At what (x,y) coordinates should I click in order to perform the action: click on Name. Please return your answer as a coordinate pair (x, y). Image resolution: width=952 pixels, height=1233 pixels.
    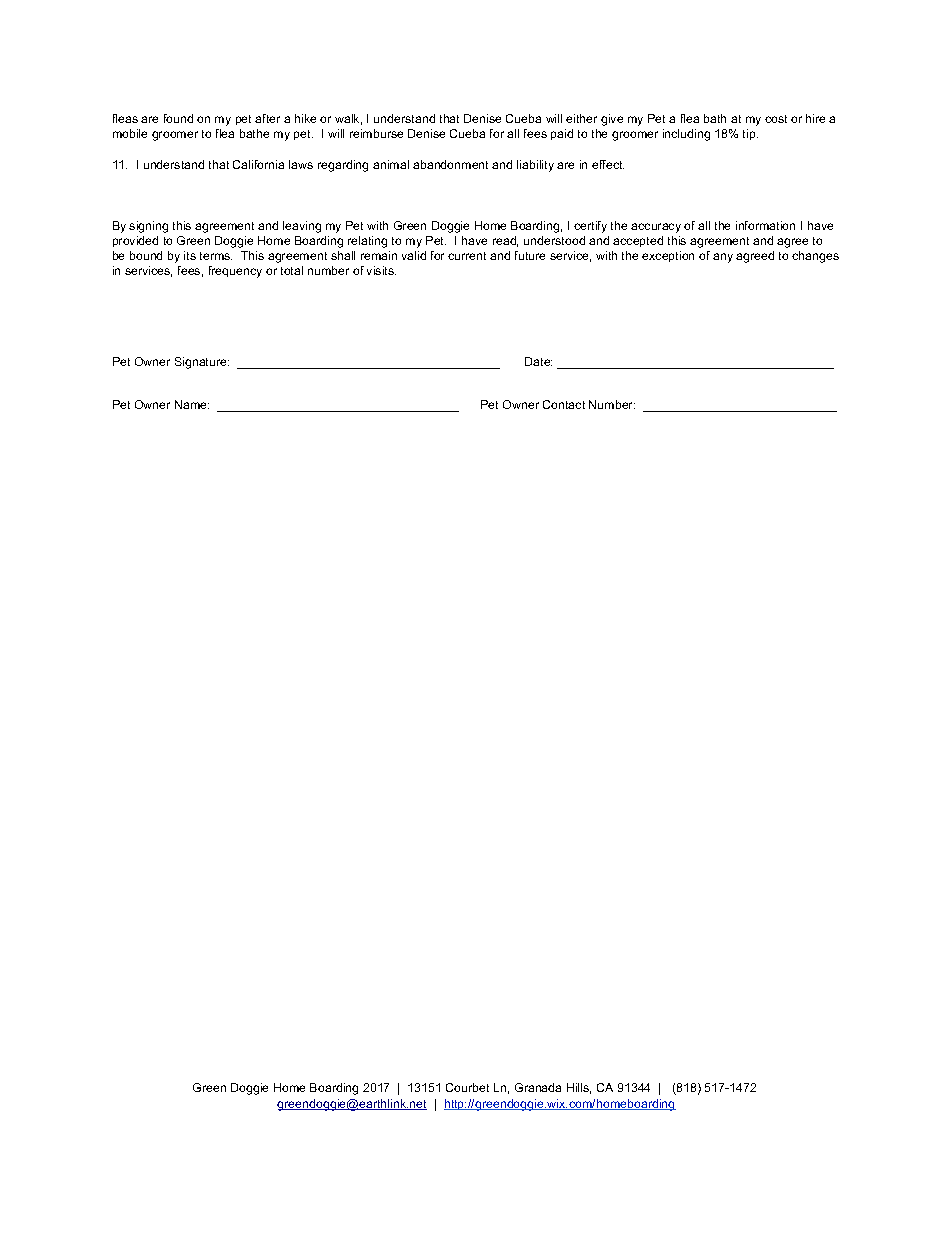
    Looking at the image, I should click on (192, 404).
